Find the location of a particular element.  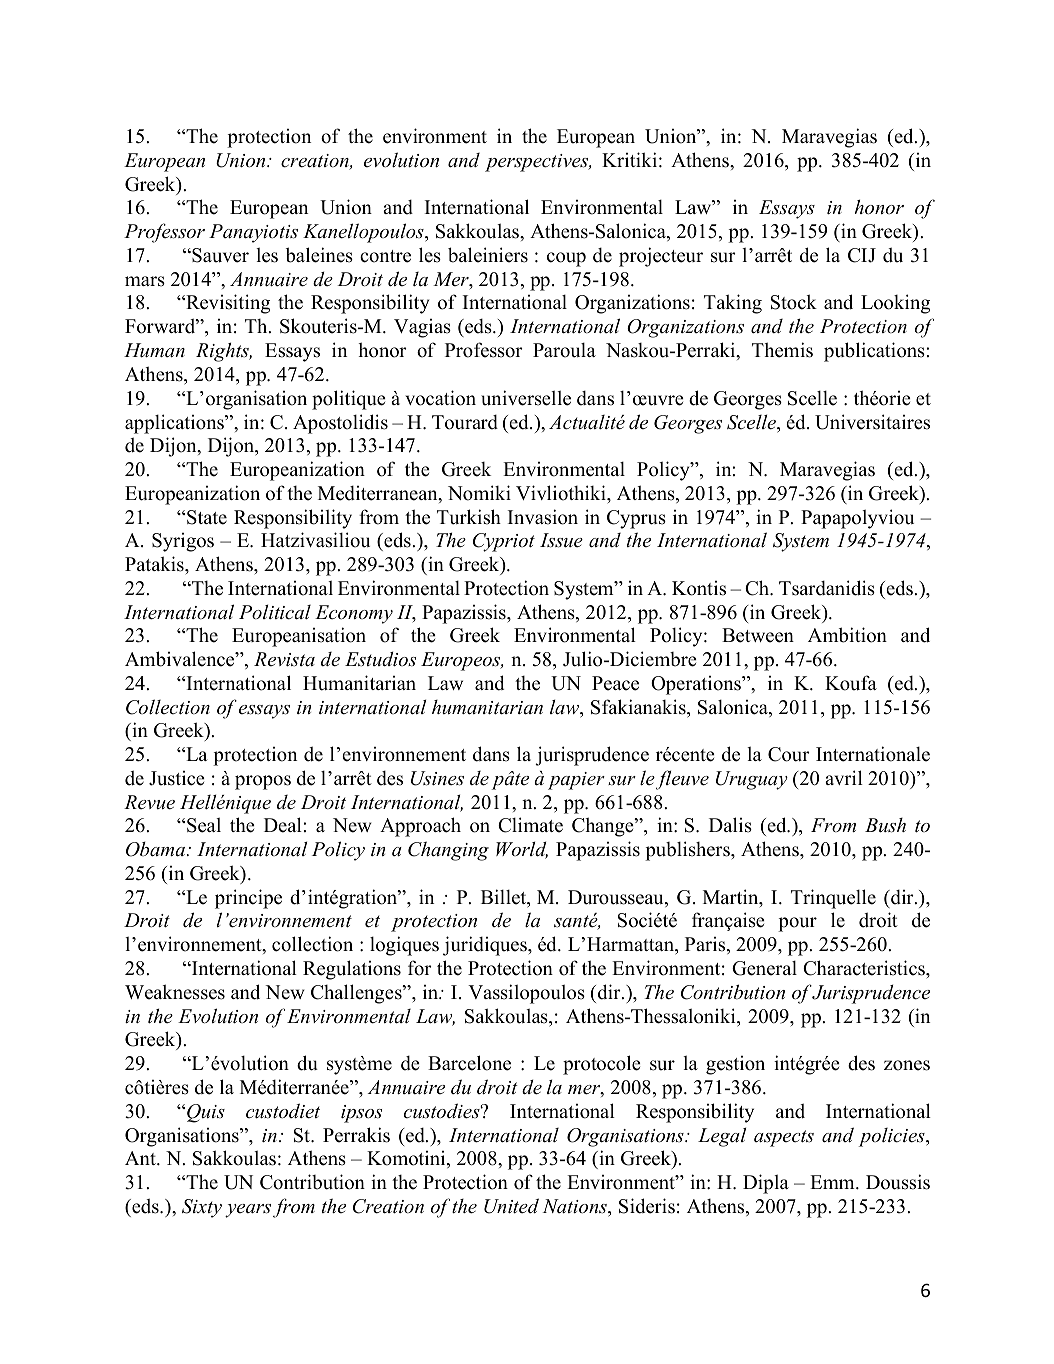

coup is located at coordinates (566, 259).
